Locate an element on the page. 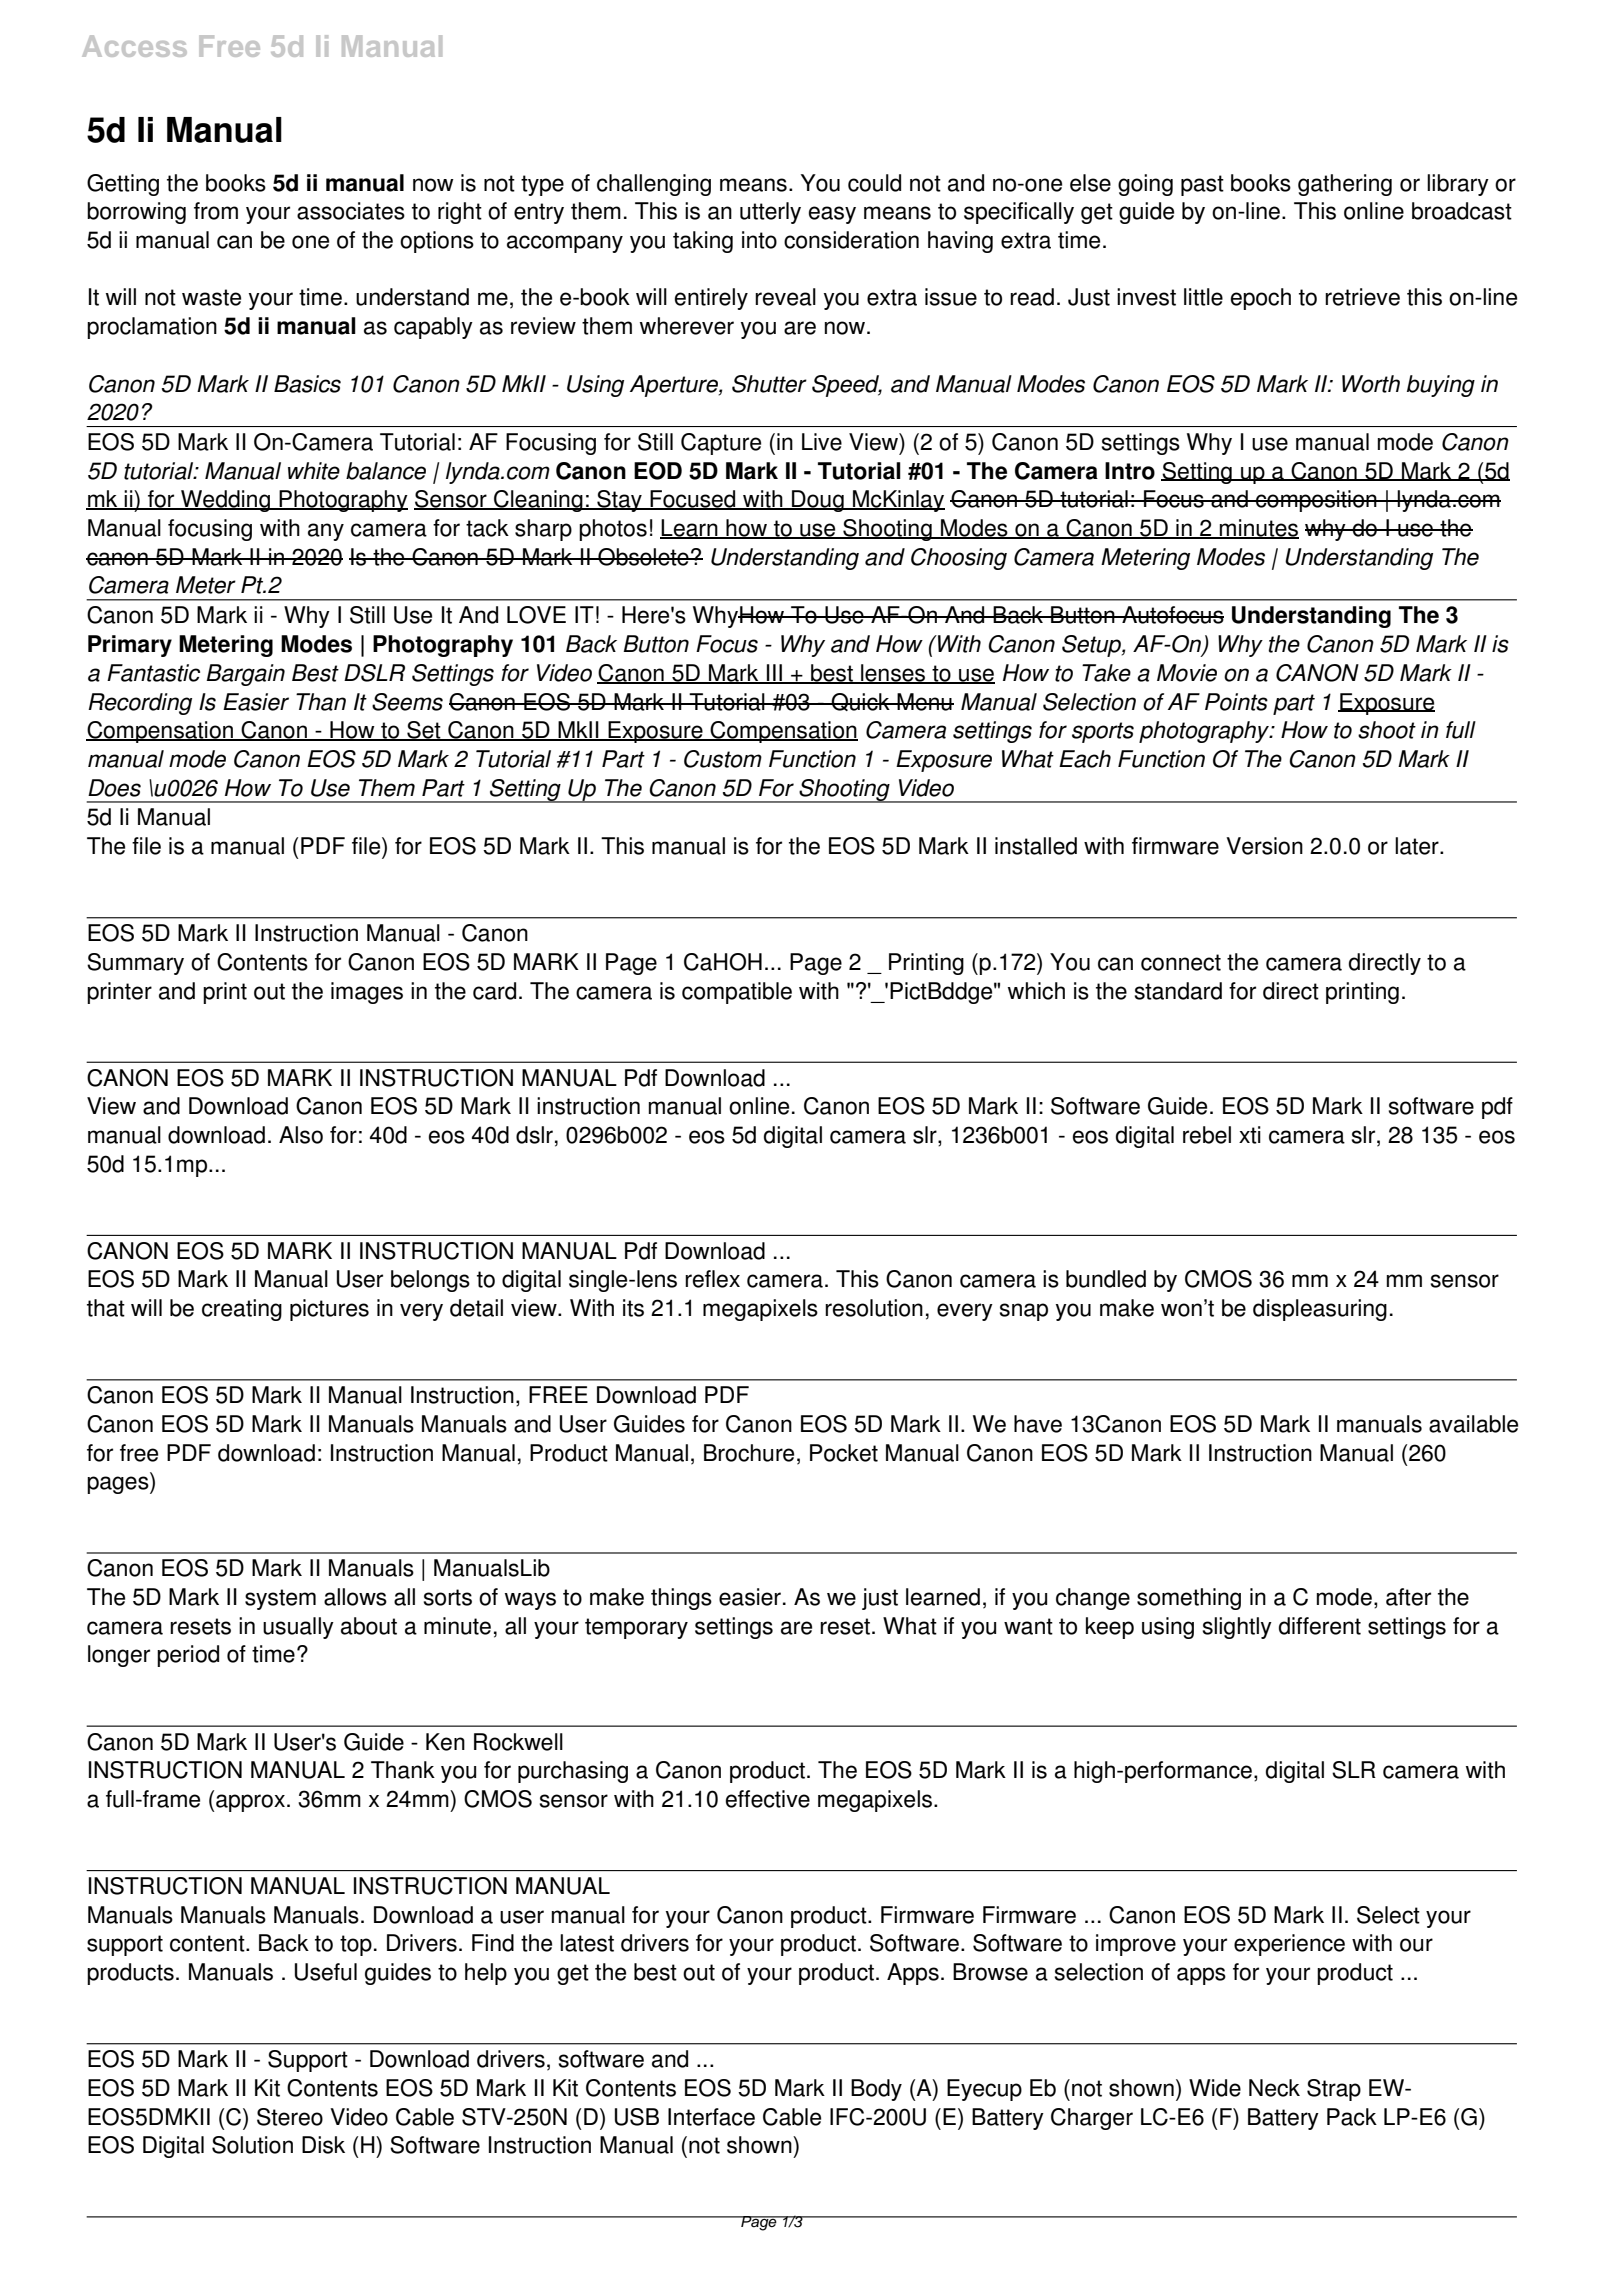 This image has height=2276, width=1609. Bargain is located at coordinates (245, 675).
